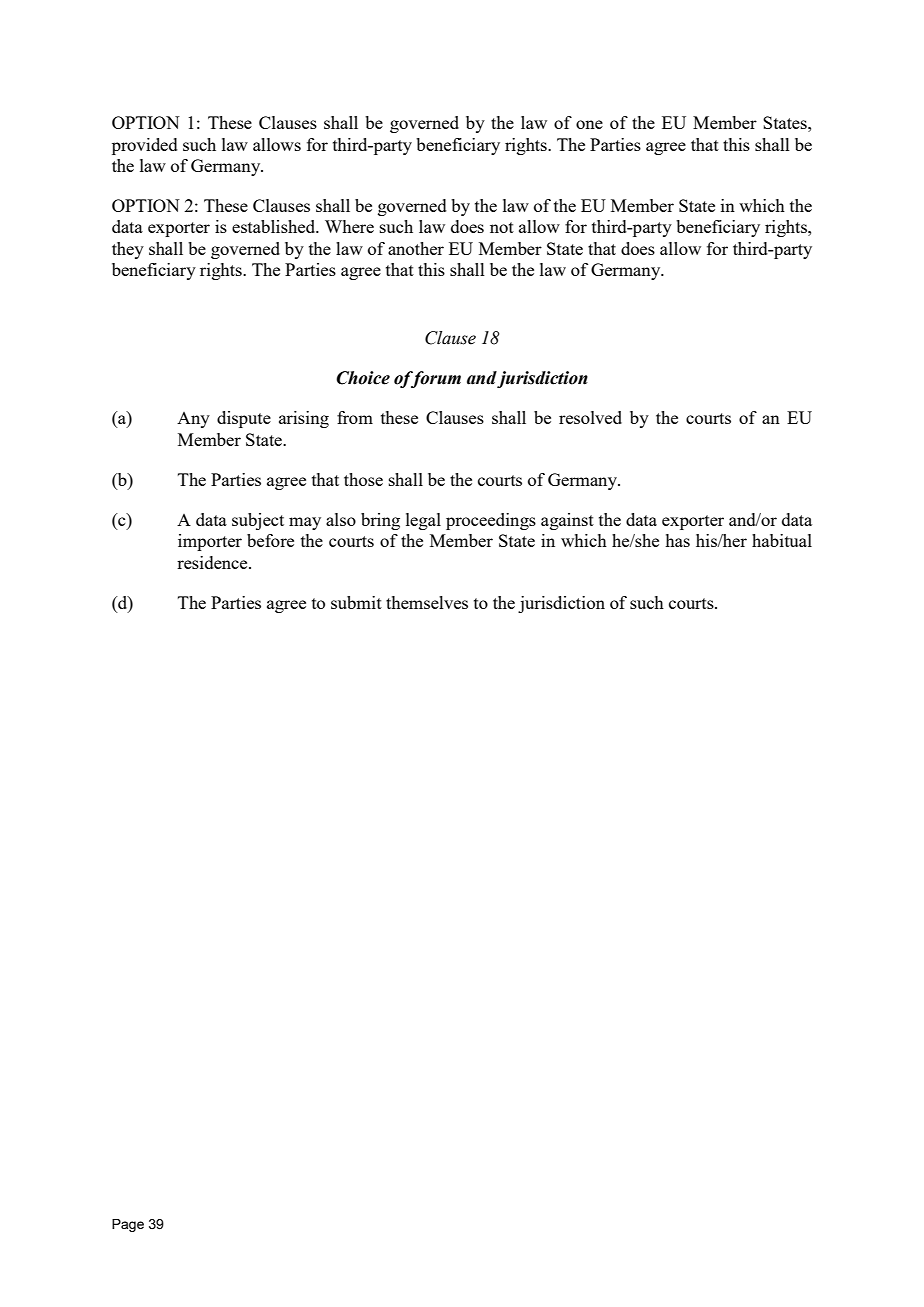  I want to click on dispute, so click(244, 419).
